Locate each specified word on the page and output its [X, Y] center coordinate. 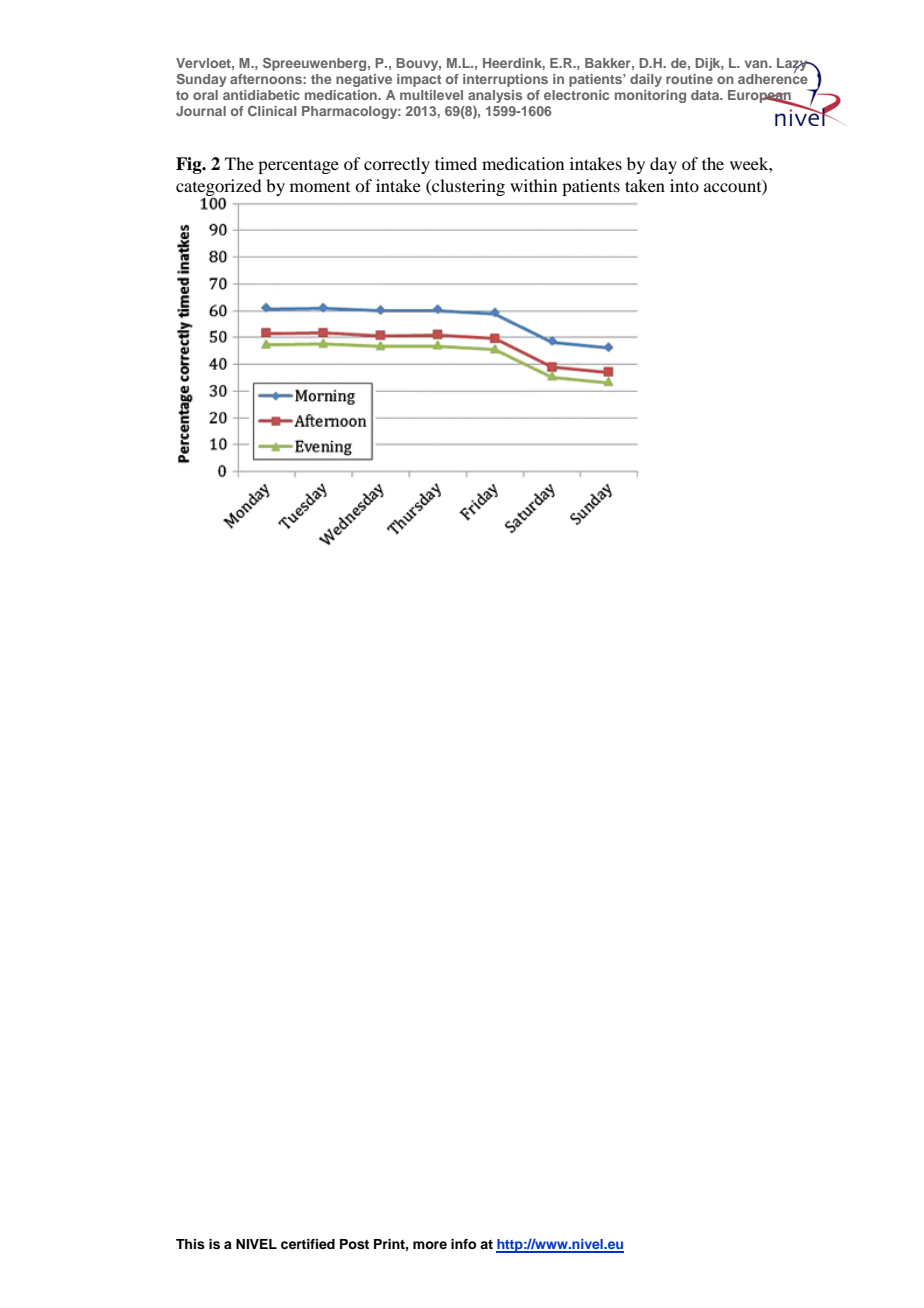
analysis [495, 96]
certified [308, 1244]
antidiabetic [261, 95]
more [430, 1245]
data [706, 95]
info [463, 1244]
